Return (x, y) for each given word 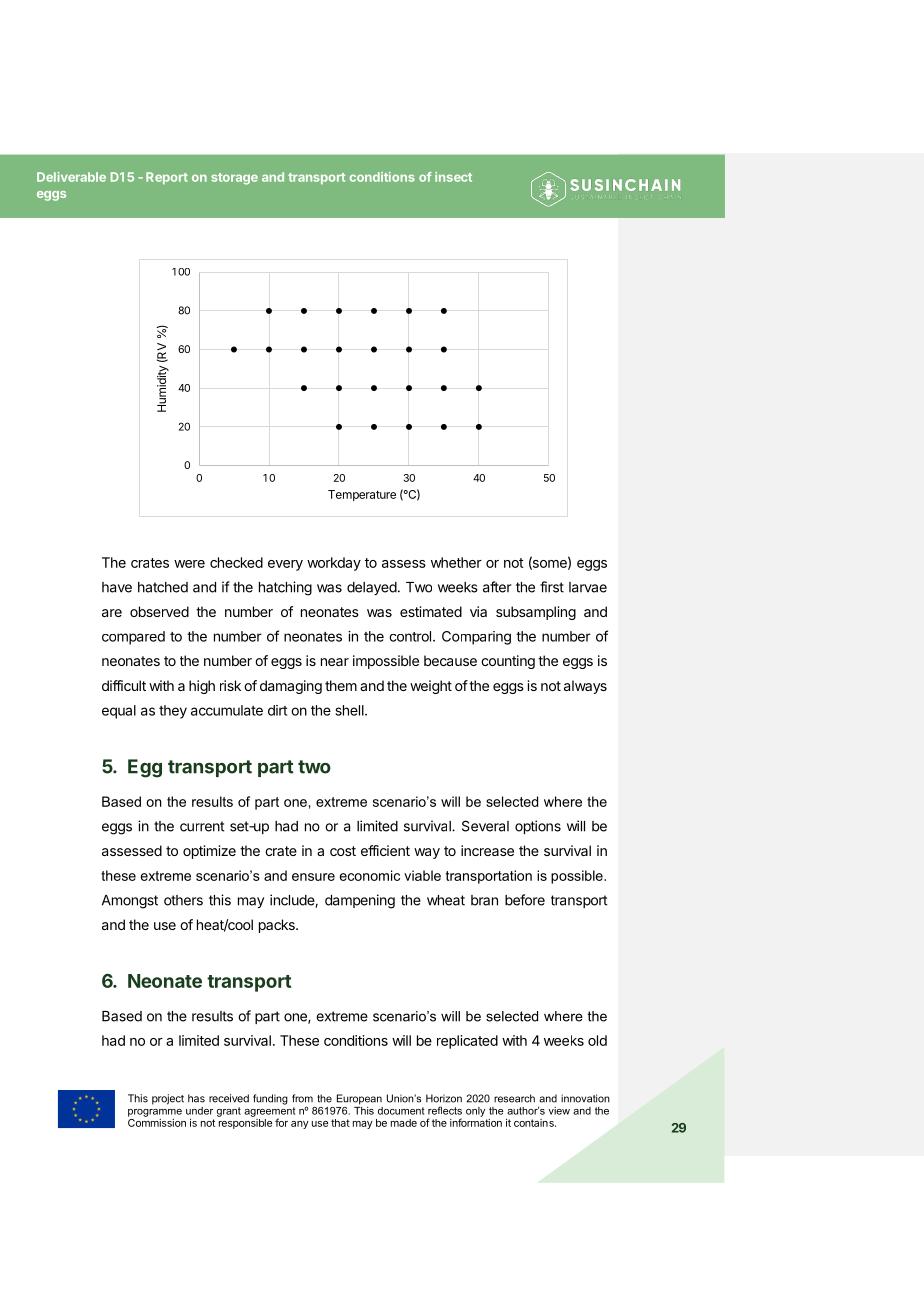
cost (343, 851)
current (202, 826)
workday (334, 564)
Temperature (362, 495)
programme (155, 1113)
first (552, 587)
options (538, 827)
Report (167, 178)
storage (234, 179)
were (189, 564)
